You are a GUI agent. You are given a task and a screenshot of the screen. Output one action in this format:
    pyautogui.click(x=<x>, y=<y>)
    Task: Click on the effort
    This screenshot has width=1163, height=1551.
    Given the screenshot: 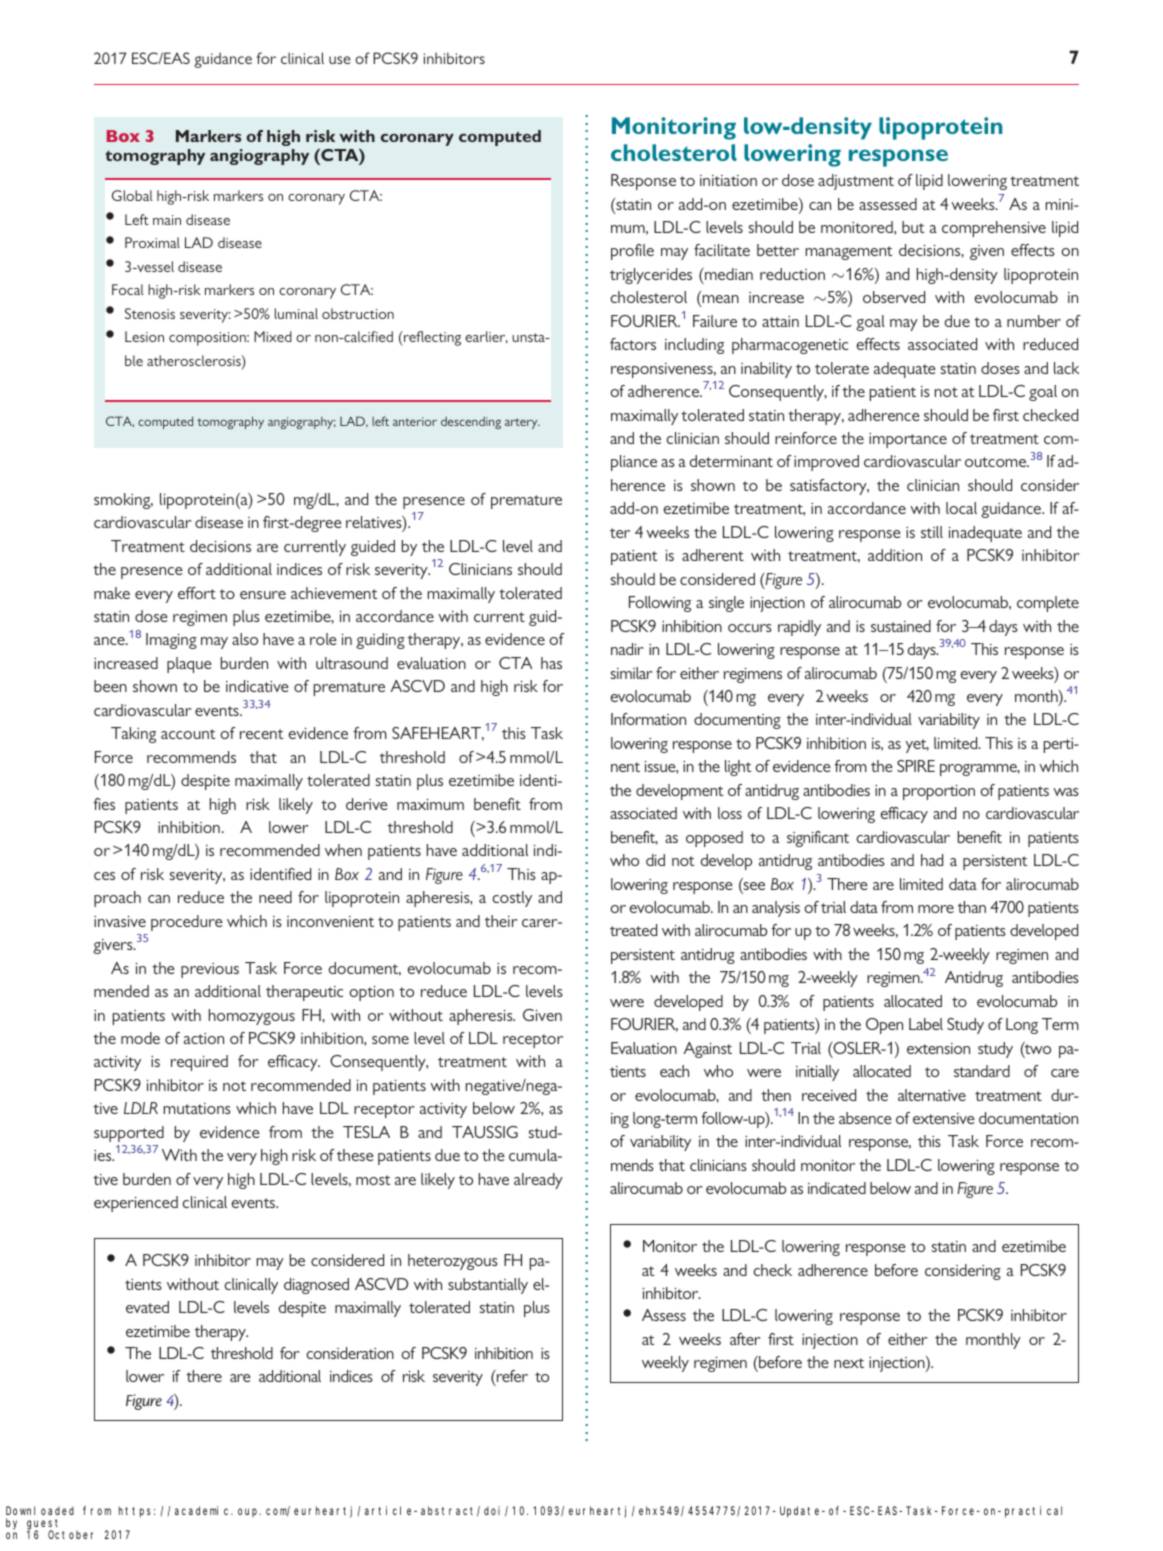 What is the action you would take?
    pyautogui.click(x=197, y=593)
